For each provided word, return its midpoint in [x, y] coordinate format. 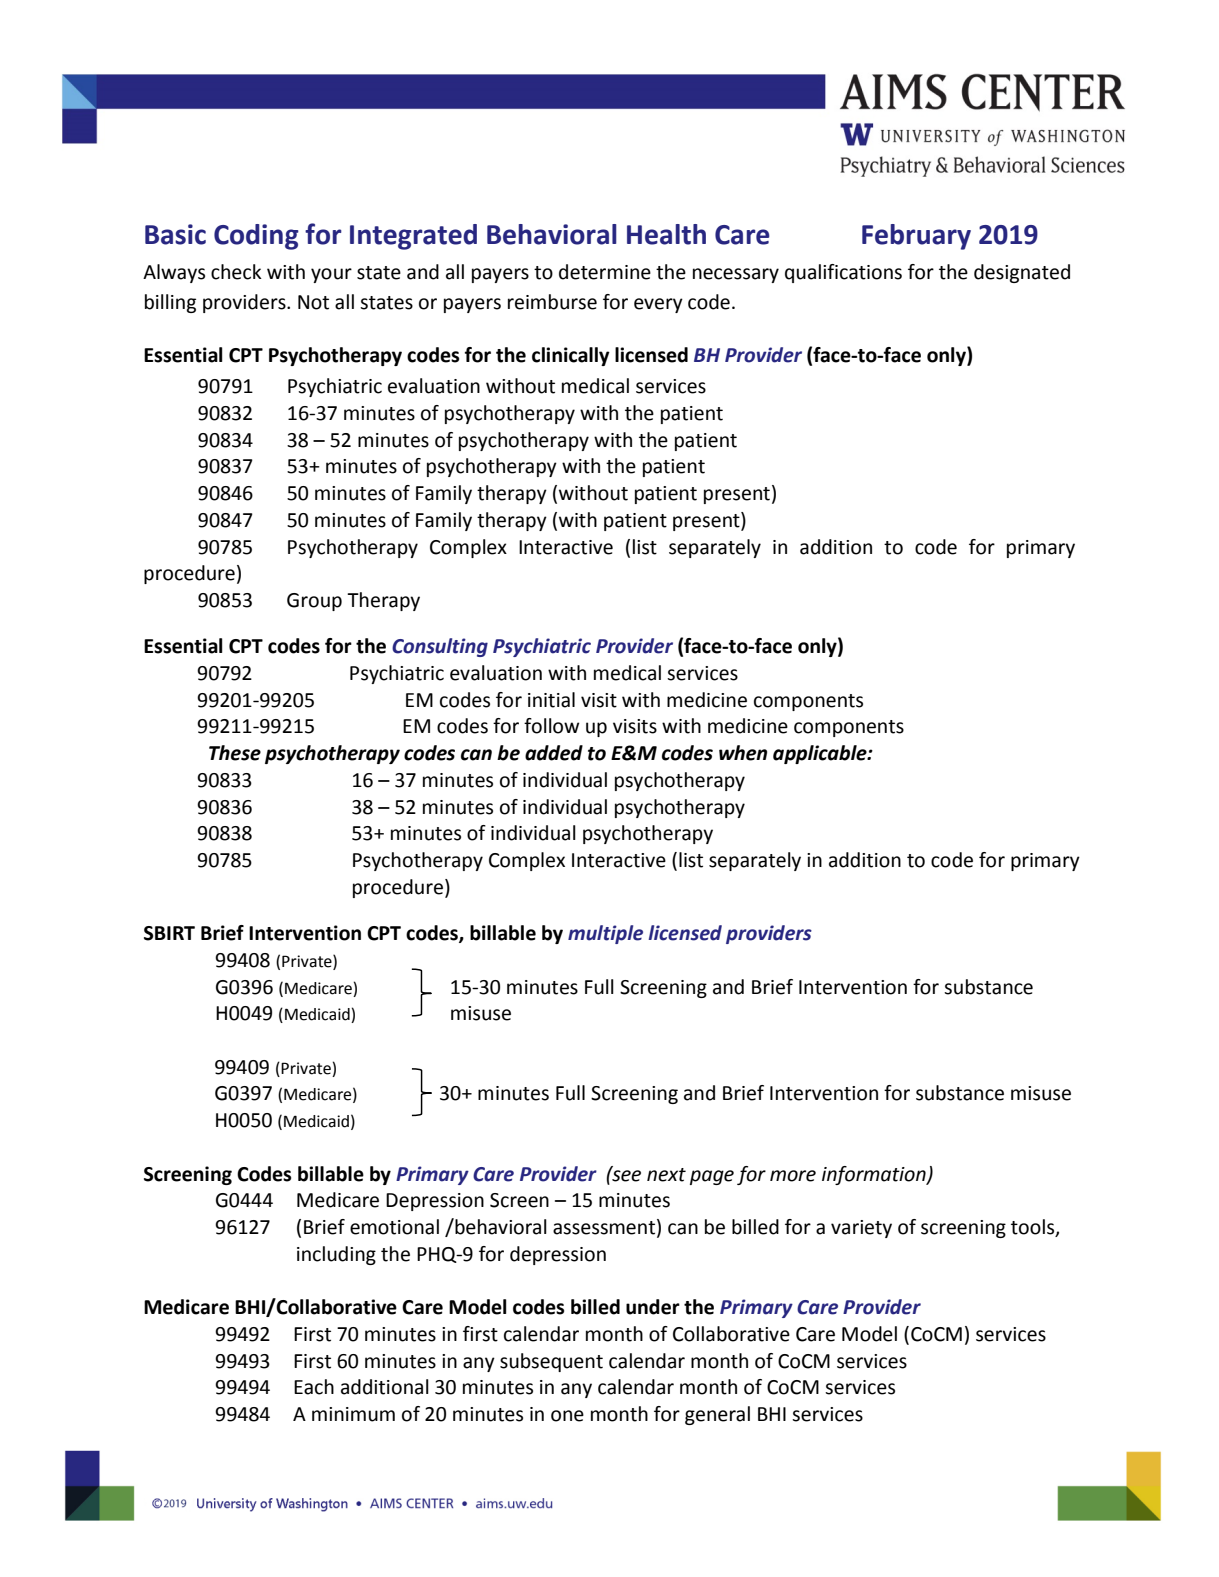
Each [314, 1387]
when [743, 753]
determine [605, 272]
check [236, 272]
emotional [394, 1227]
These [235, 753]
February [916, 237]
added [554, 753]
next [666, 1175]
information [875, 1175]
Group [314, 602]
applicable [821, 754]
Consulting [440, 647]
